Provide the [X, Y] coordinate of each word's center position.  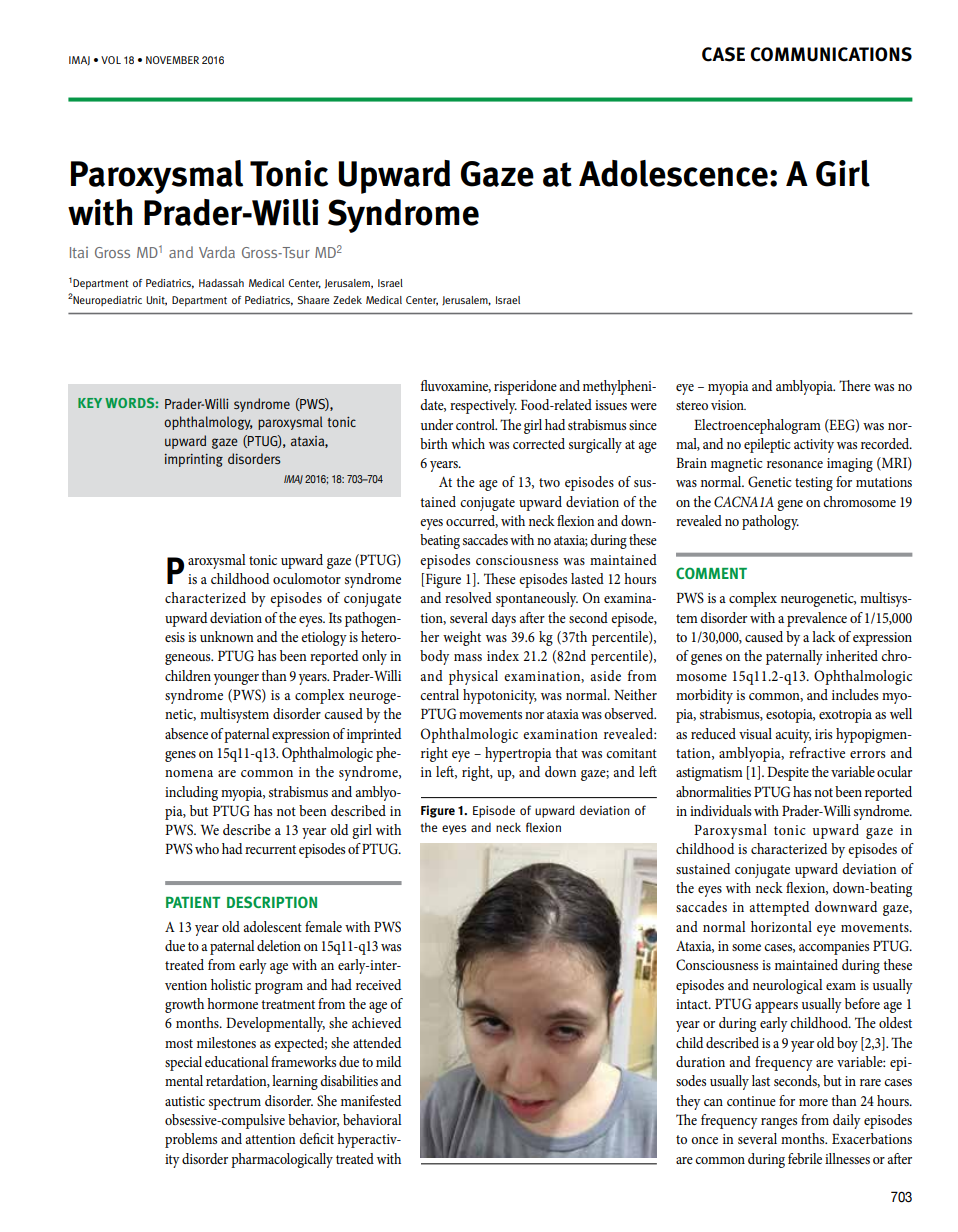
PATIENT [193, 902]
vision [728, 405]
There [855, 385]
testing [814, 484]
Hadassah [221, 283]
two [549, 482]
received [378, 984]
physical [473, 677]
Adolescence [673, 173]
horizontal [781, 926]
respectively [483, 406]
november [172, 60]
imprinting [194, 460]
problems [191, 1140]
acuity [793, 736]
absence [186, 733]
